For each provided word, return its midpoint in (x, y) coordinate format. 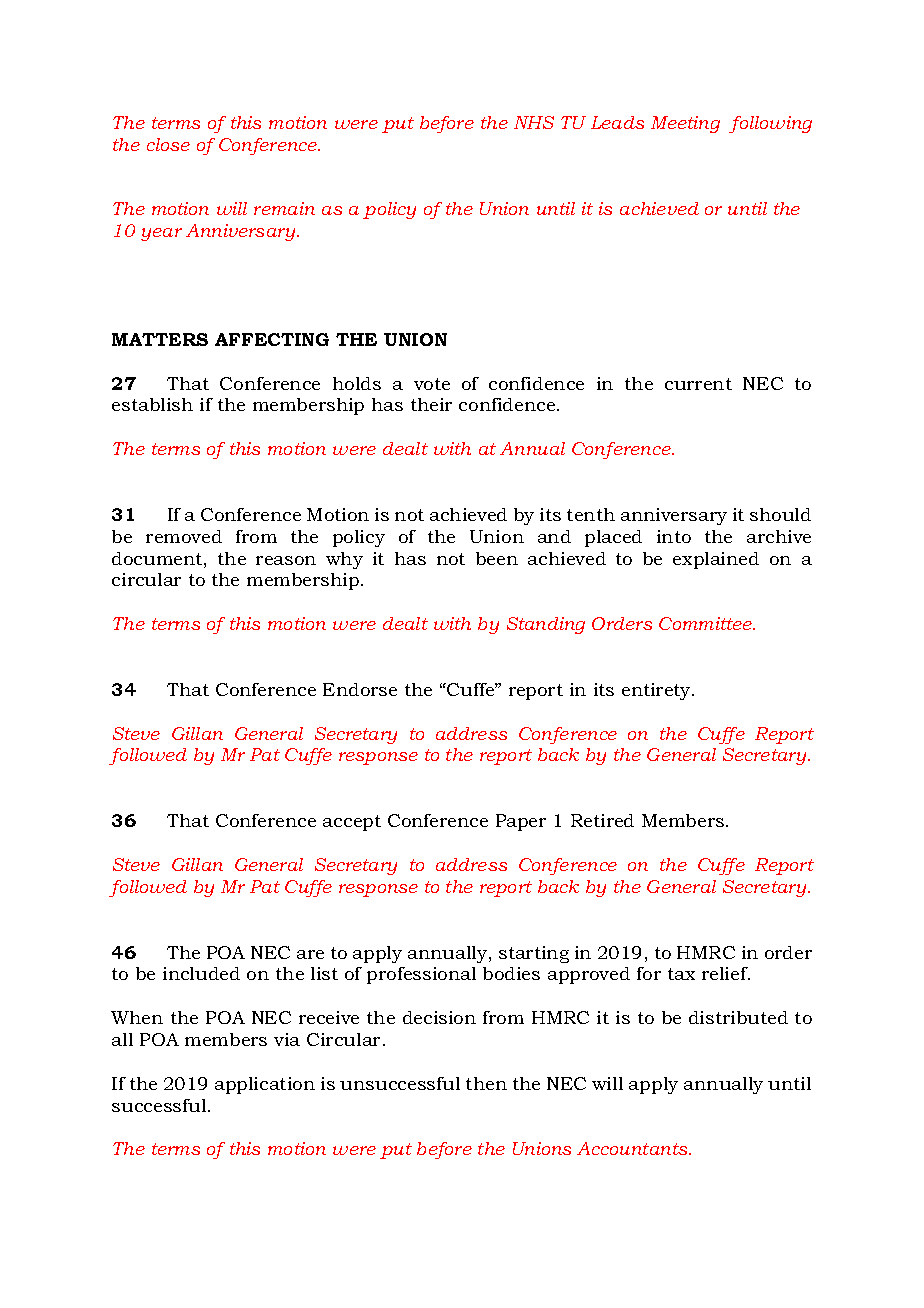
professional (421, 975)
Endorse (360, 689)
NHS (534, 122)
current (698, 384)
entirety (658, 691)
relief (726, 973)
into (674, 536)
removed (184, 536)
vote (432, 384)
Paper (521, 822)
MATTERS (160, 339)
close (168, 144)
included (201, 973)
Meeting (685, 124)
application (265, 1085)
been (497, 558)
